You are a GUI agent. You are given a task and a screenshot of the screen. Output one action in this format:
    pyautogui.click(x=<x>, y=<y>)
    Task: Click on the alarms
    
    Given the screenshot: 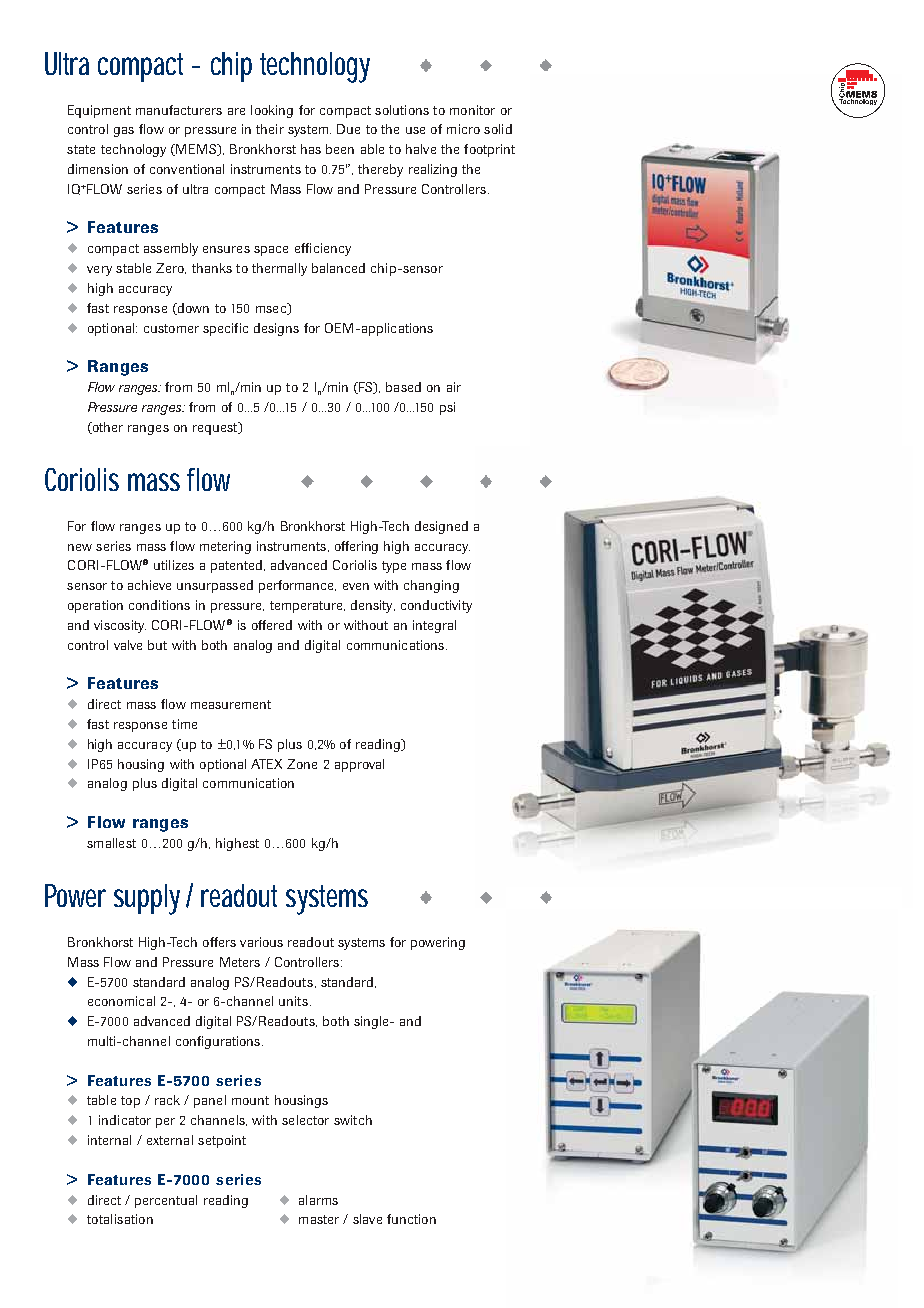 What is the action you would take?
    pyautogui.click(x=318, y=1200)
